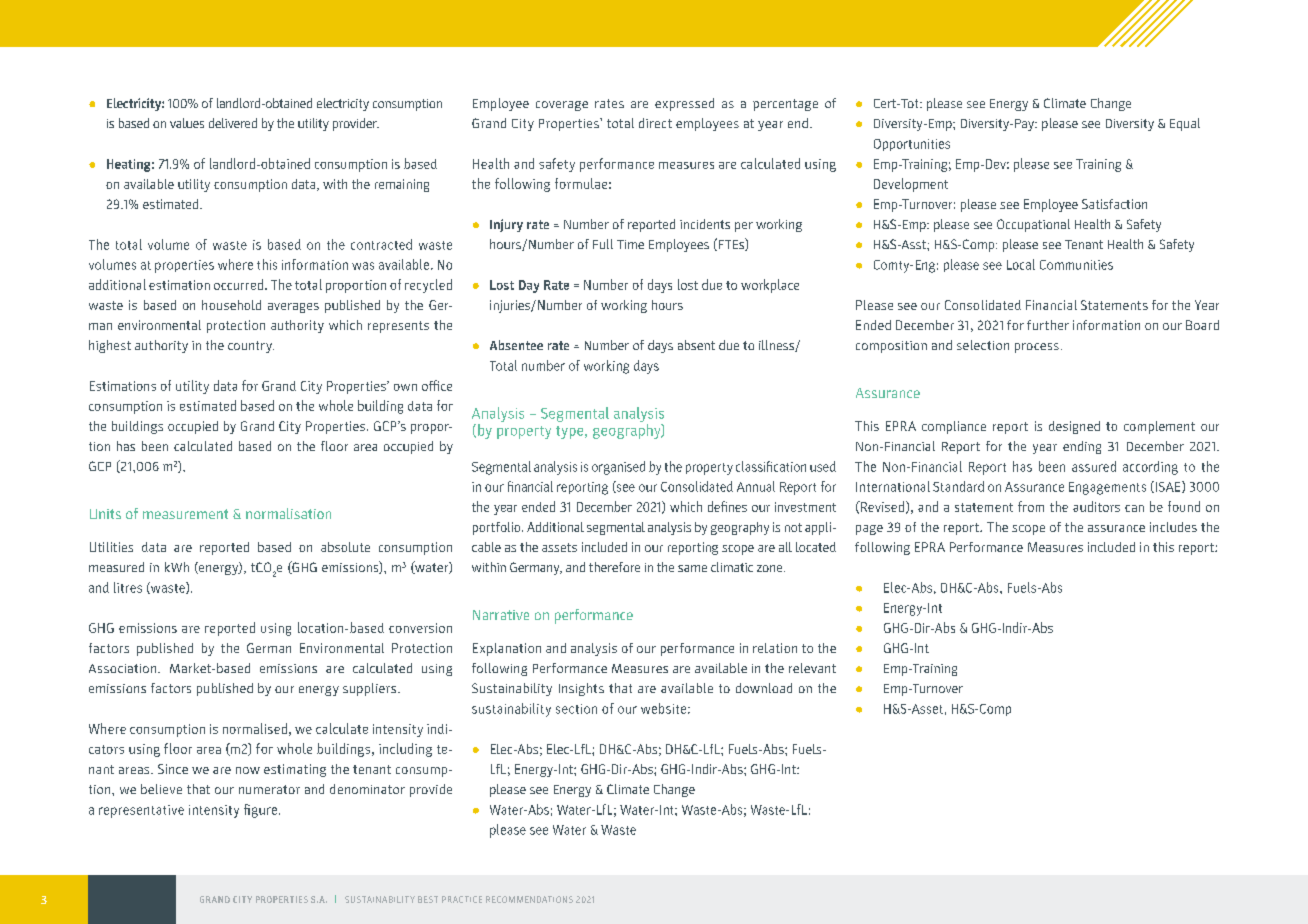 The height and width of the document is (924, 1308). Describe the element at coordinates (1185, 124) in the document. I see `Equal` at that location.
